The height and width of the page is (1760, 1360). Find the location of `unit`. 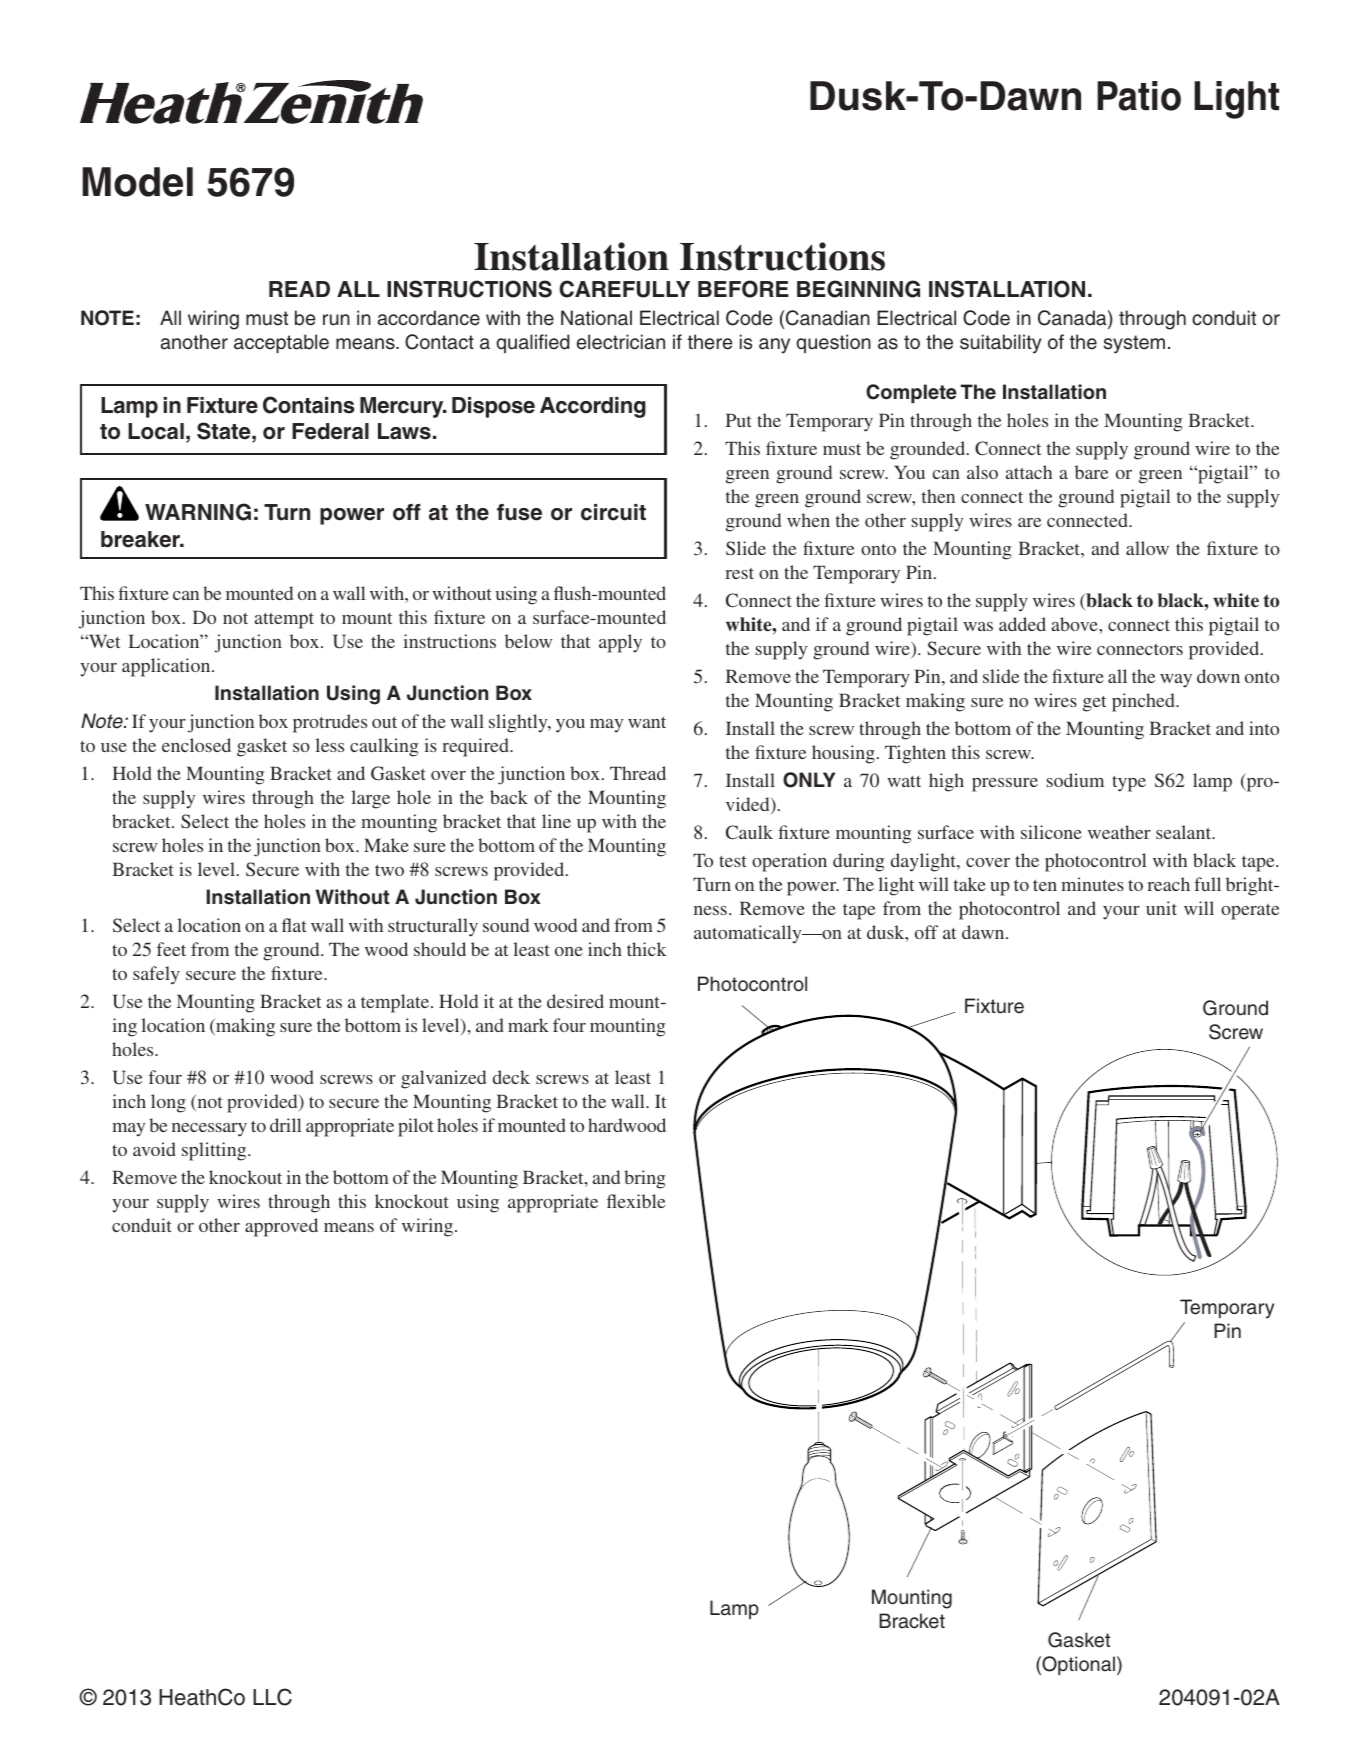

unit is located at coordinates (1161, 908).
